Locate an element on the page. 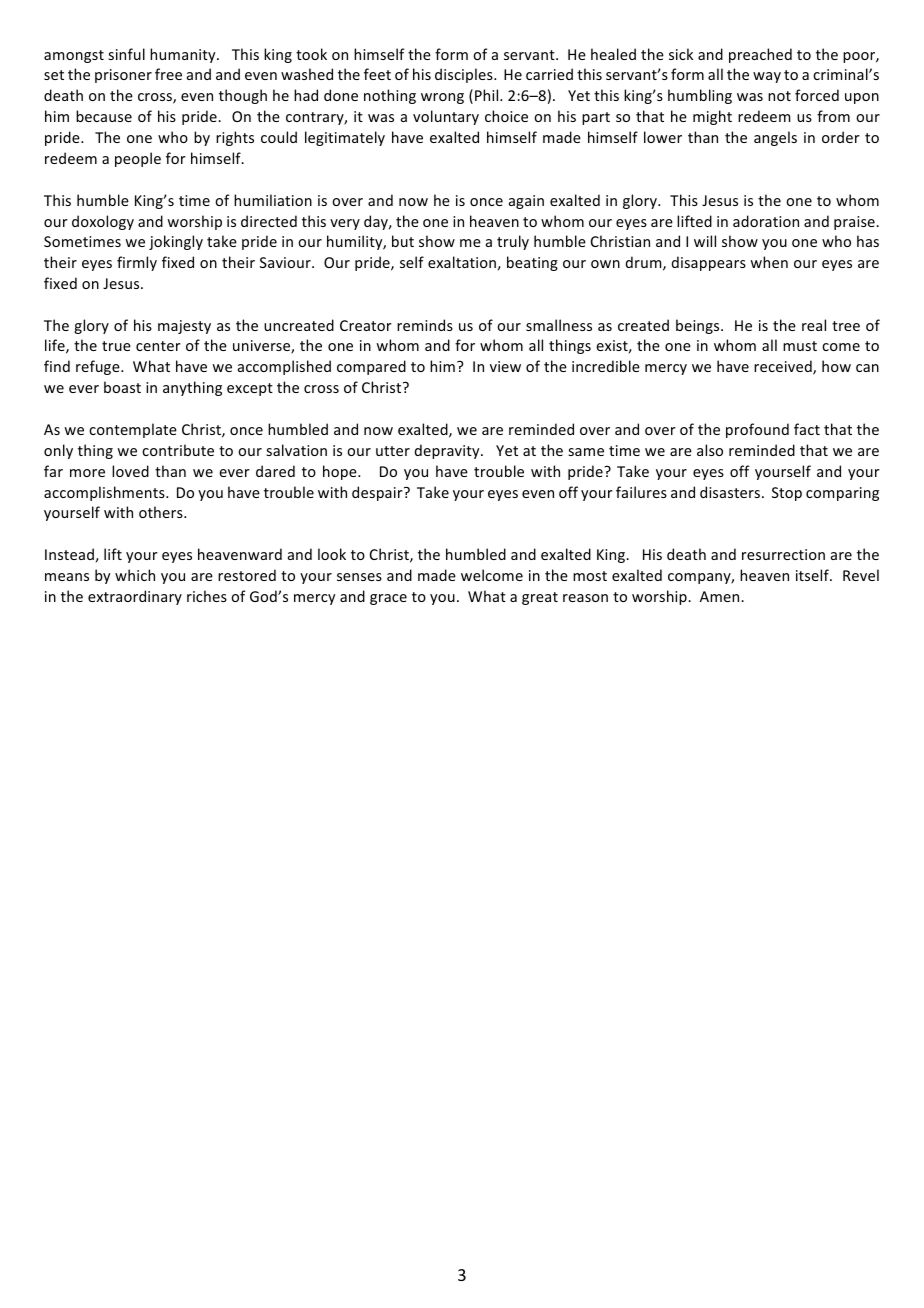 This image has height=1308, width=924. Amen is located at coordinates (721, 596).
